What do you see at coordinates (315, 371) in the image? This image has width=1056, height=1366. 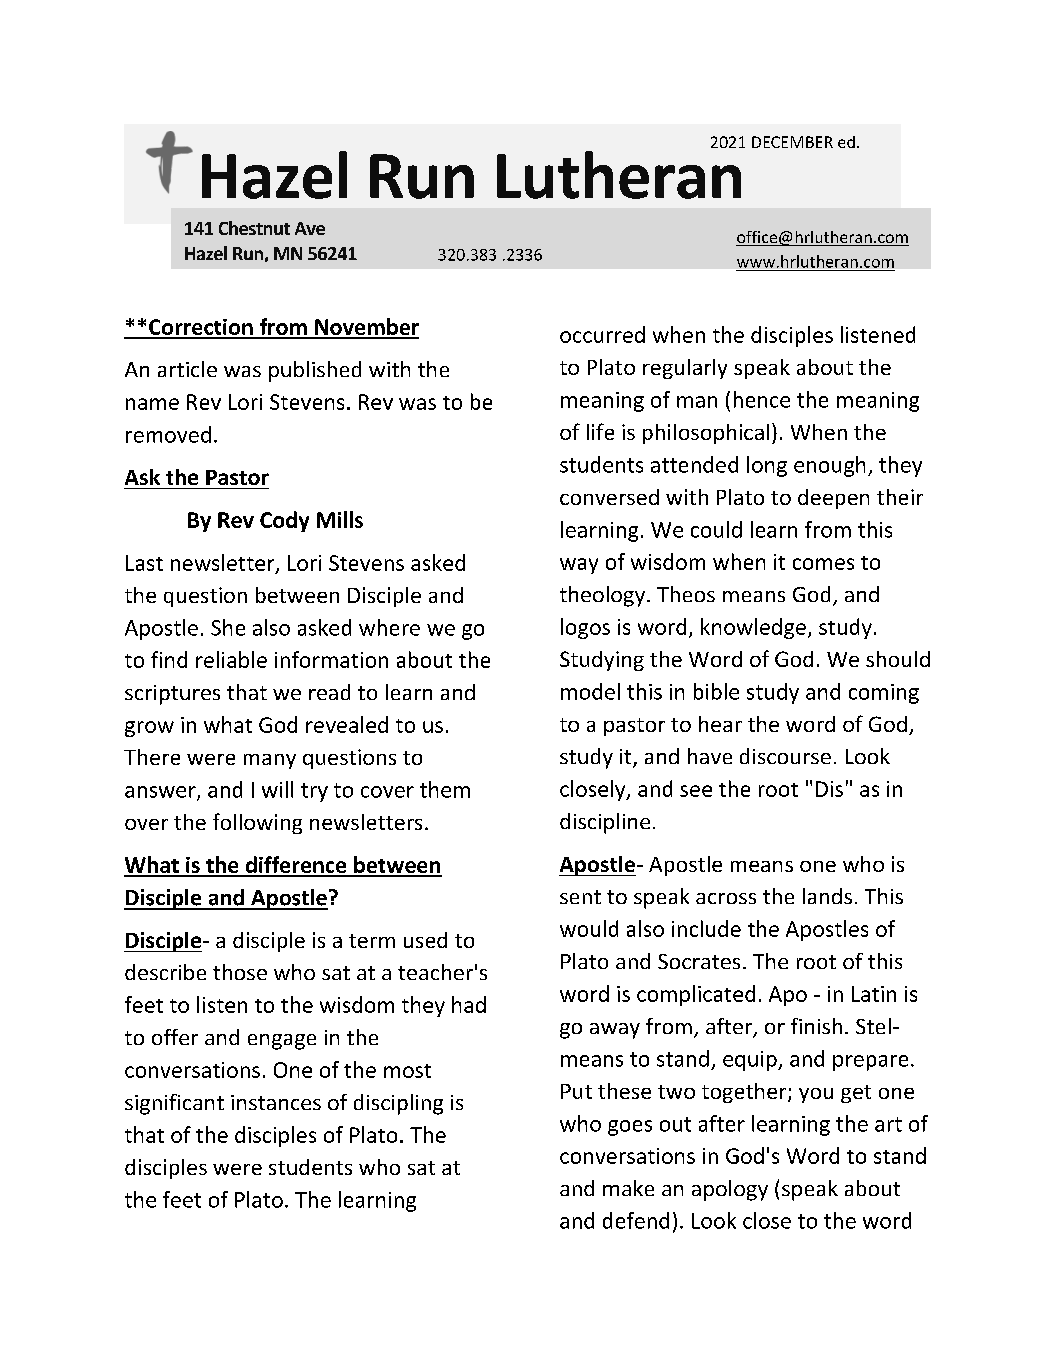 I see `published` at bounding box center [315, 371].
